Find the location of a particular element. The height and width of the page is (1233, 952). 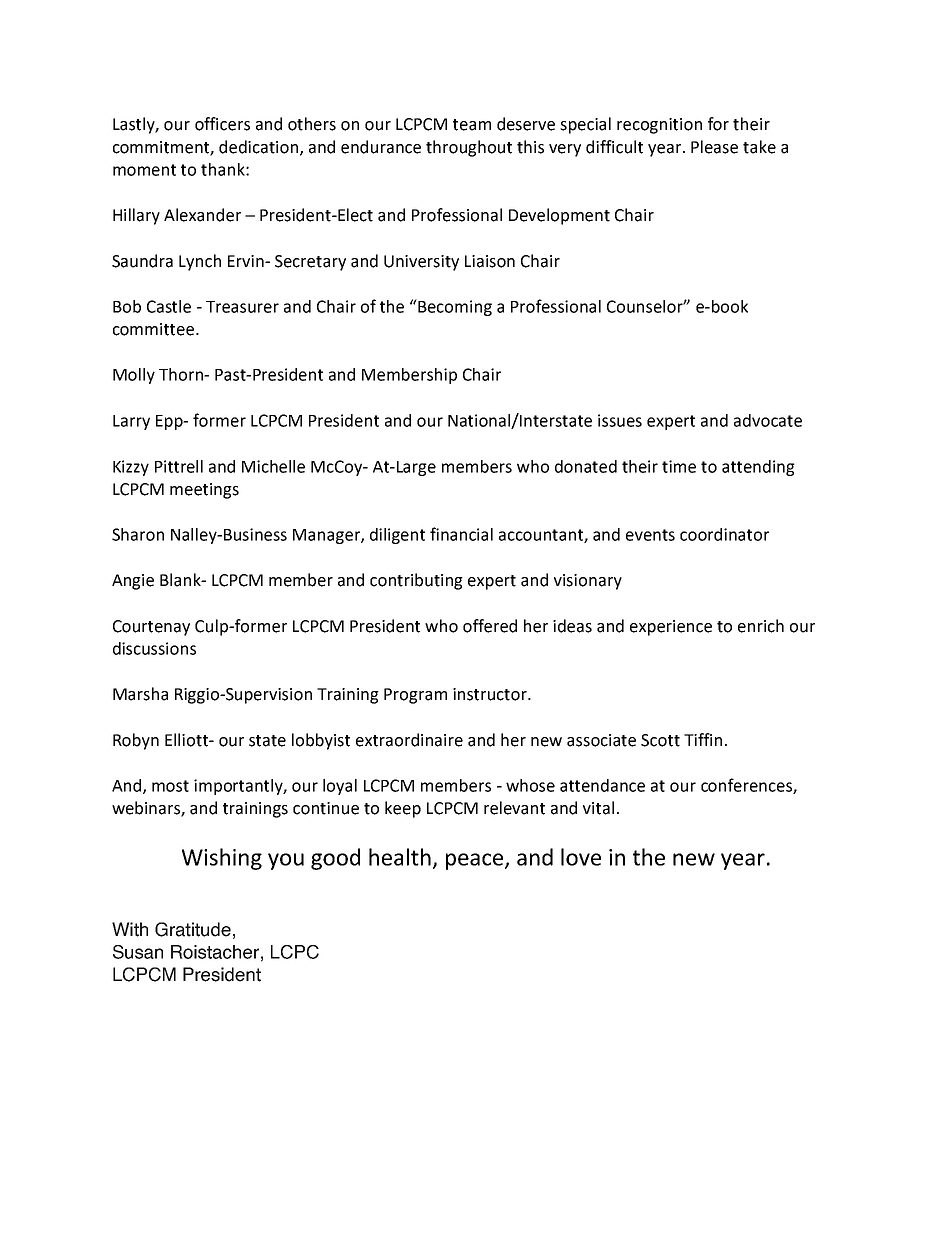

throughout is located at coordinates (469, 148).
